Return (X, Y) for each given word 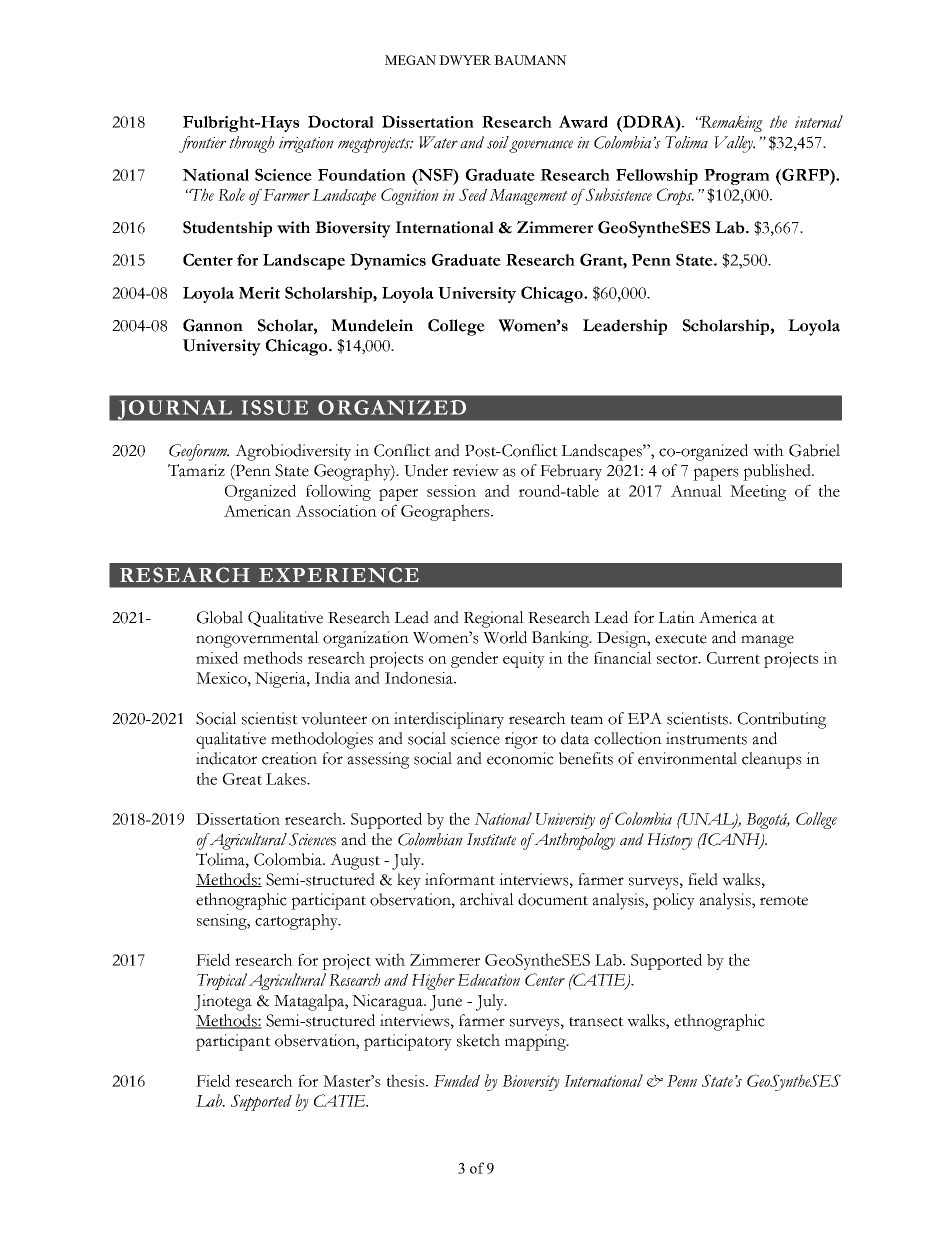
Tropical (222, 981)
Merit (259, 293)
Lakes (287, 779)
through (251, 144)
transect (596, 1022)
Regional (494, 619)
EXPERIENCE (339, 575)
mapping (536, 1042)
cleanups (772, 760)
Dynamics (388, 261)
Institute (491, 839)
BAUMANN (530, 60)
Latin (676, 617)
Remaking (731, 123)
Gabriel (814, 450)
